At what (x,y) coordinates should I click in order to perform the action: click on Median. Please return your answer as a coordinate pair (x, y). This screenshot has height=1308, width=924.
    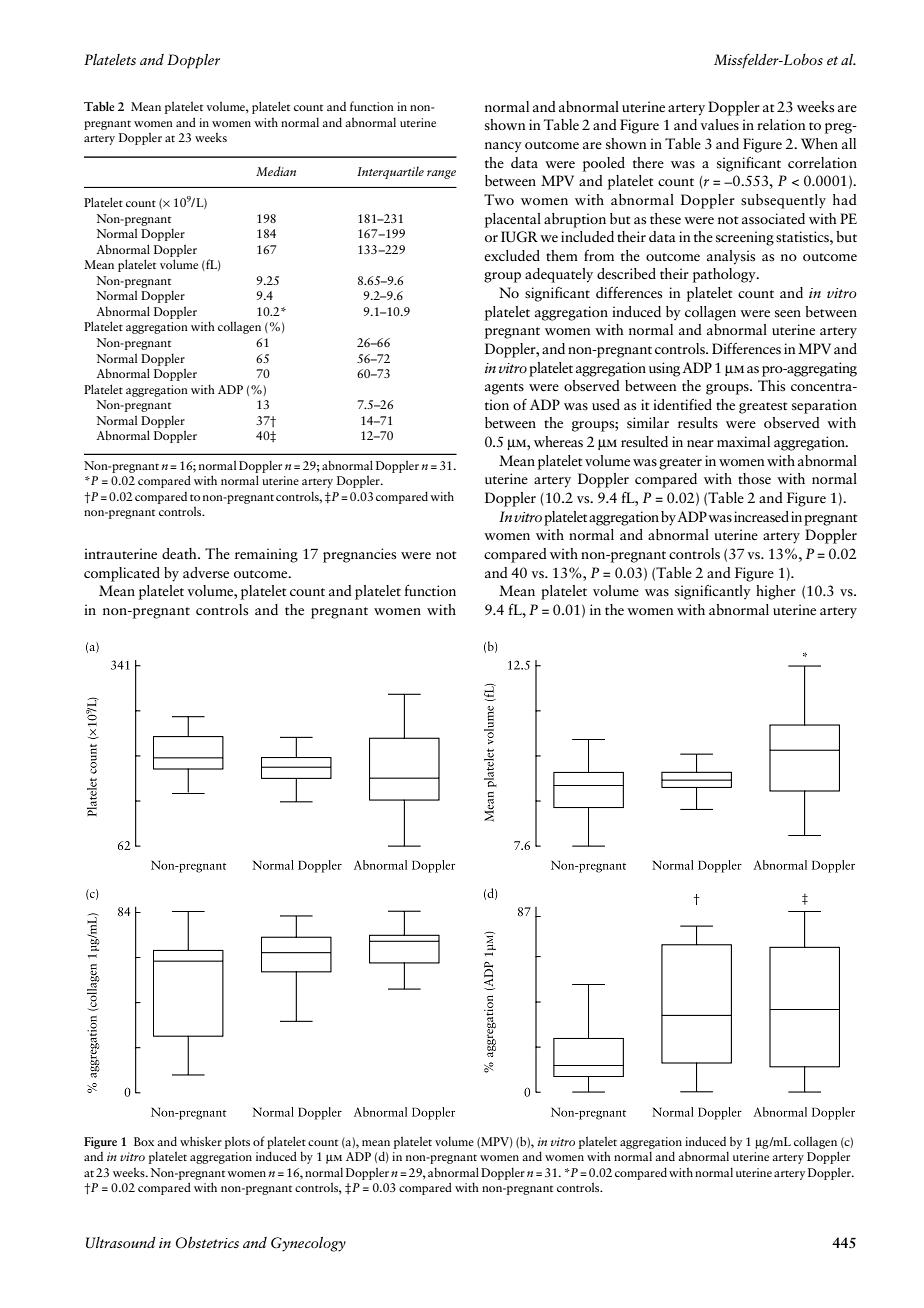
    Looking at the image, I should click on (276, 171).
